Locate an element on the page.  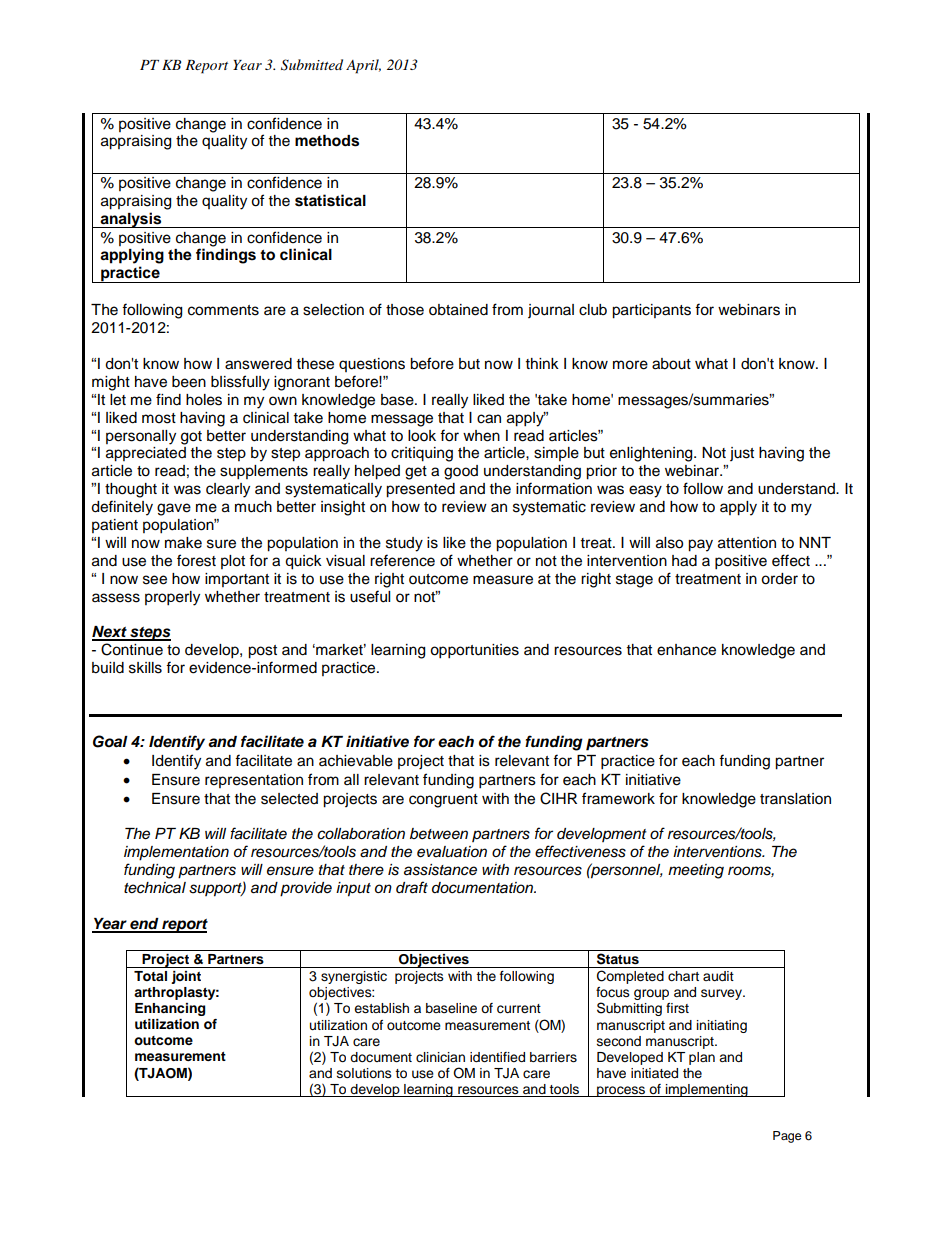
about is located at coordinates (671, 364).
